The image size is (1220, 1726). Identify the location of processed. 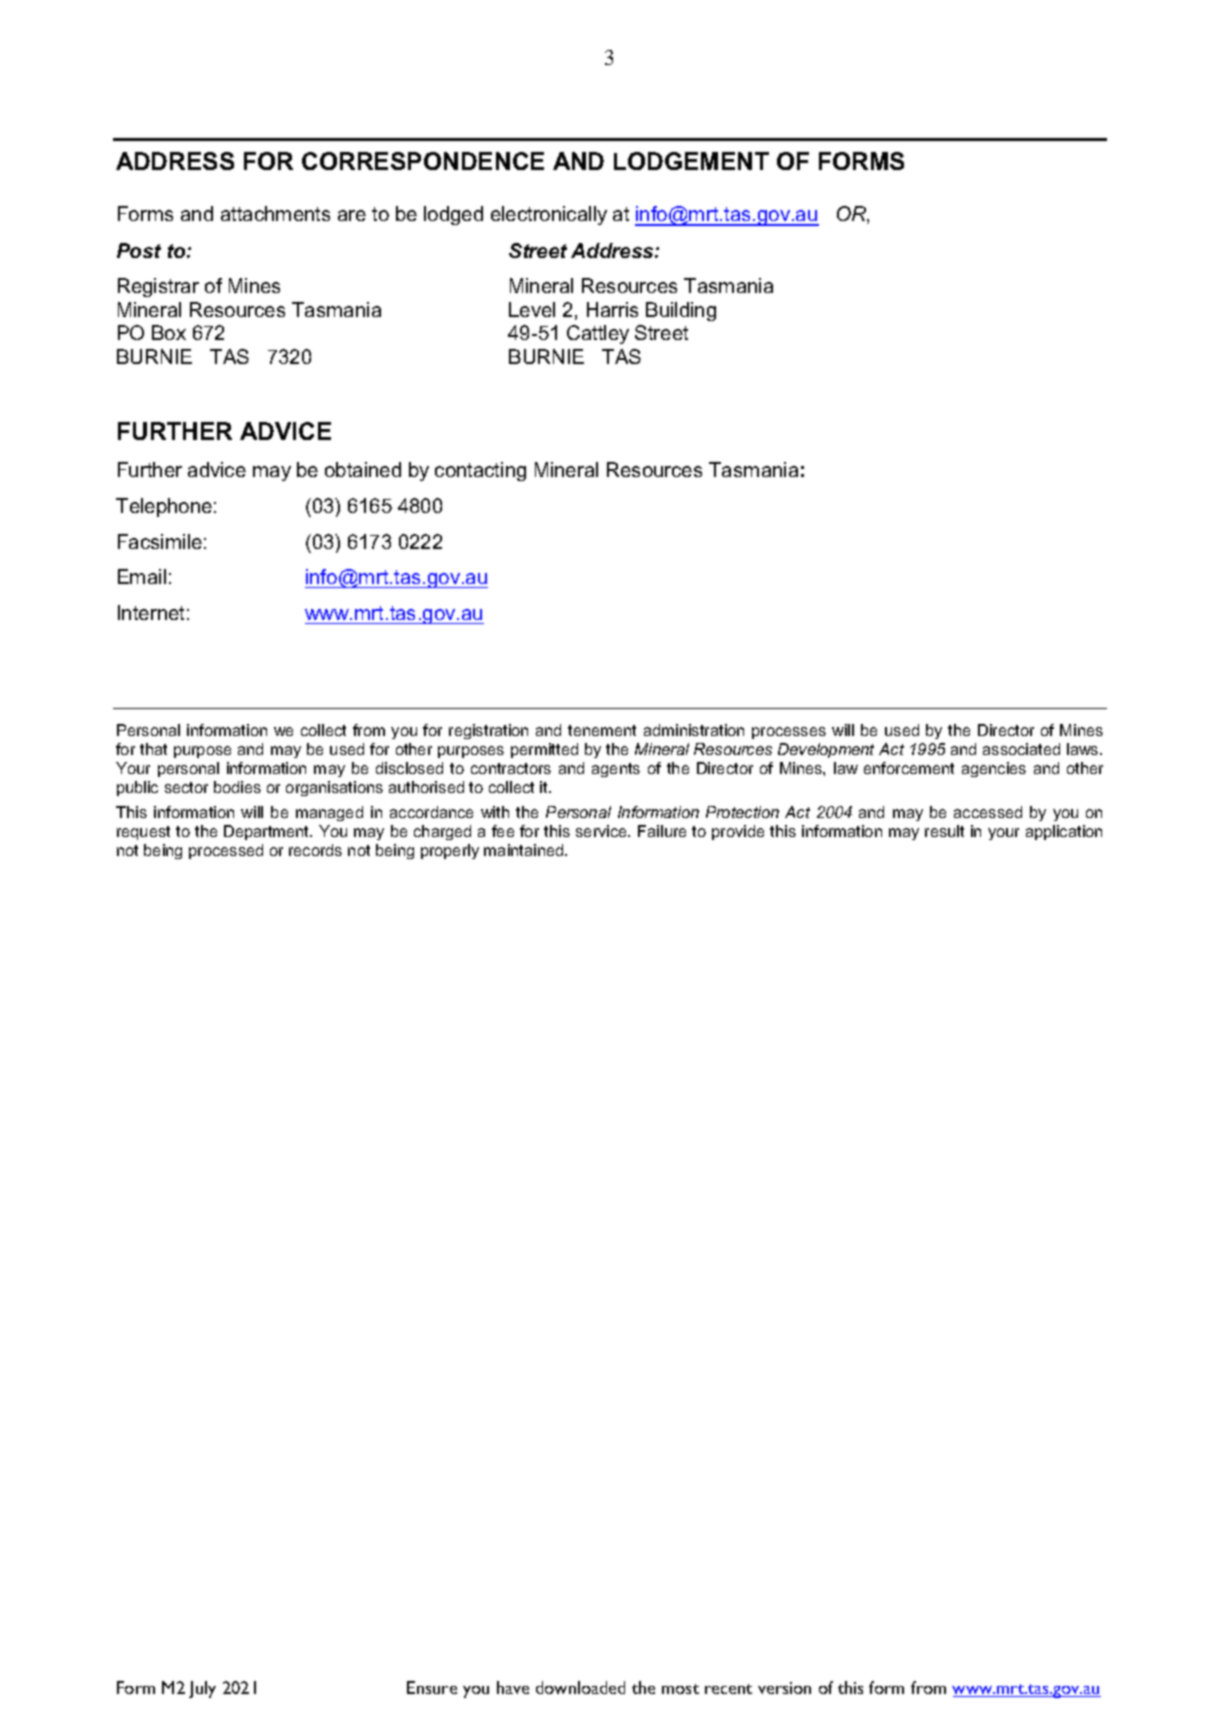
(226, 851).
